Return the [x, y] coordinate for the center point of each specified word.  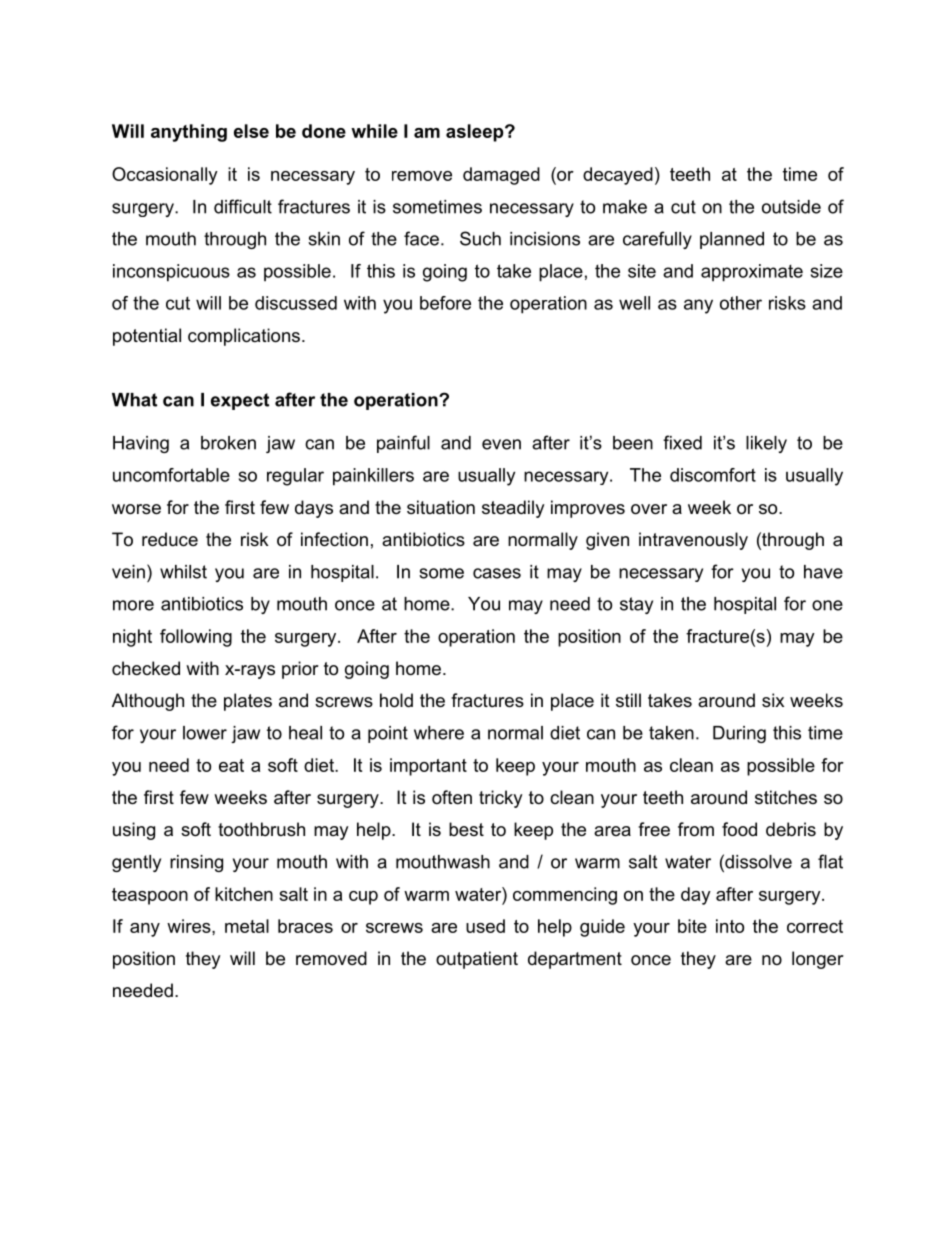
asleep [476, 133]
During [739, 734]
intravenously [693, 541]
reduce [170, 539]
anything [189, 133]
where [439, 733]
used [485, 926]
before [445, 303]
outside [791, 207]
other [741, 303]
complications [244, 337]
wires [190, 926]
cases [497, 573]
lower [205, 733]
